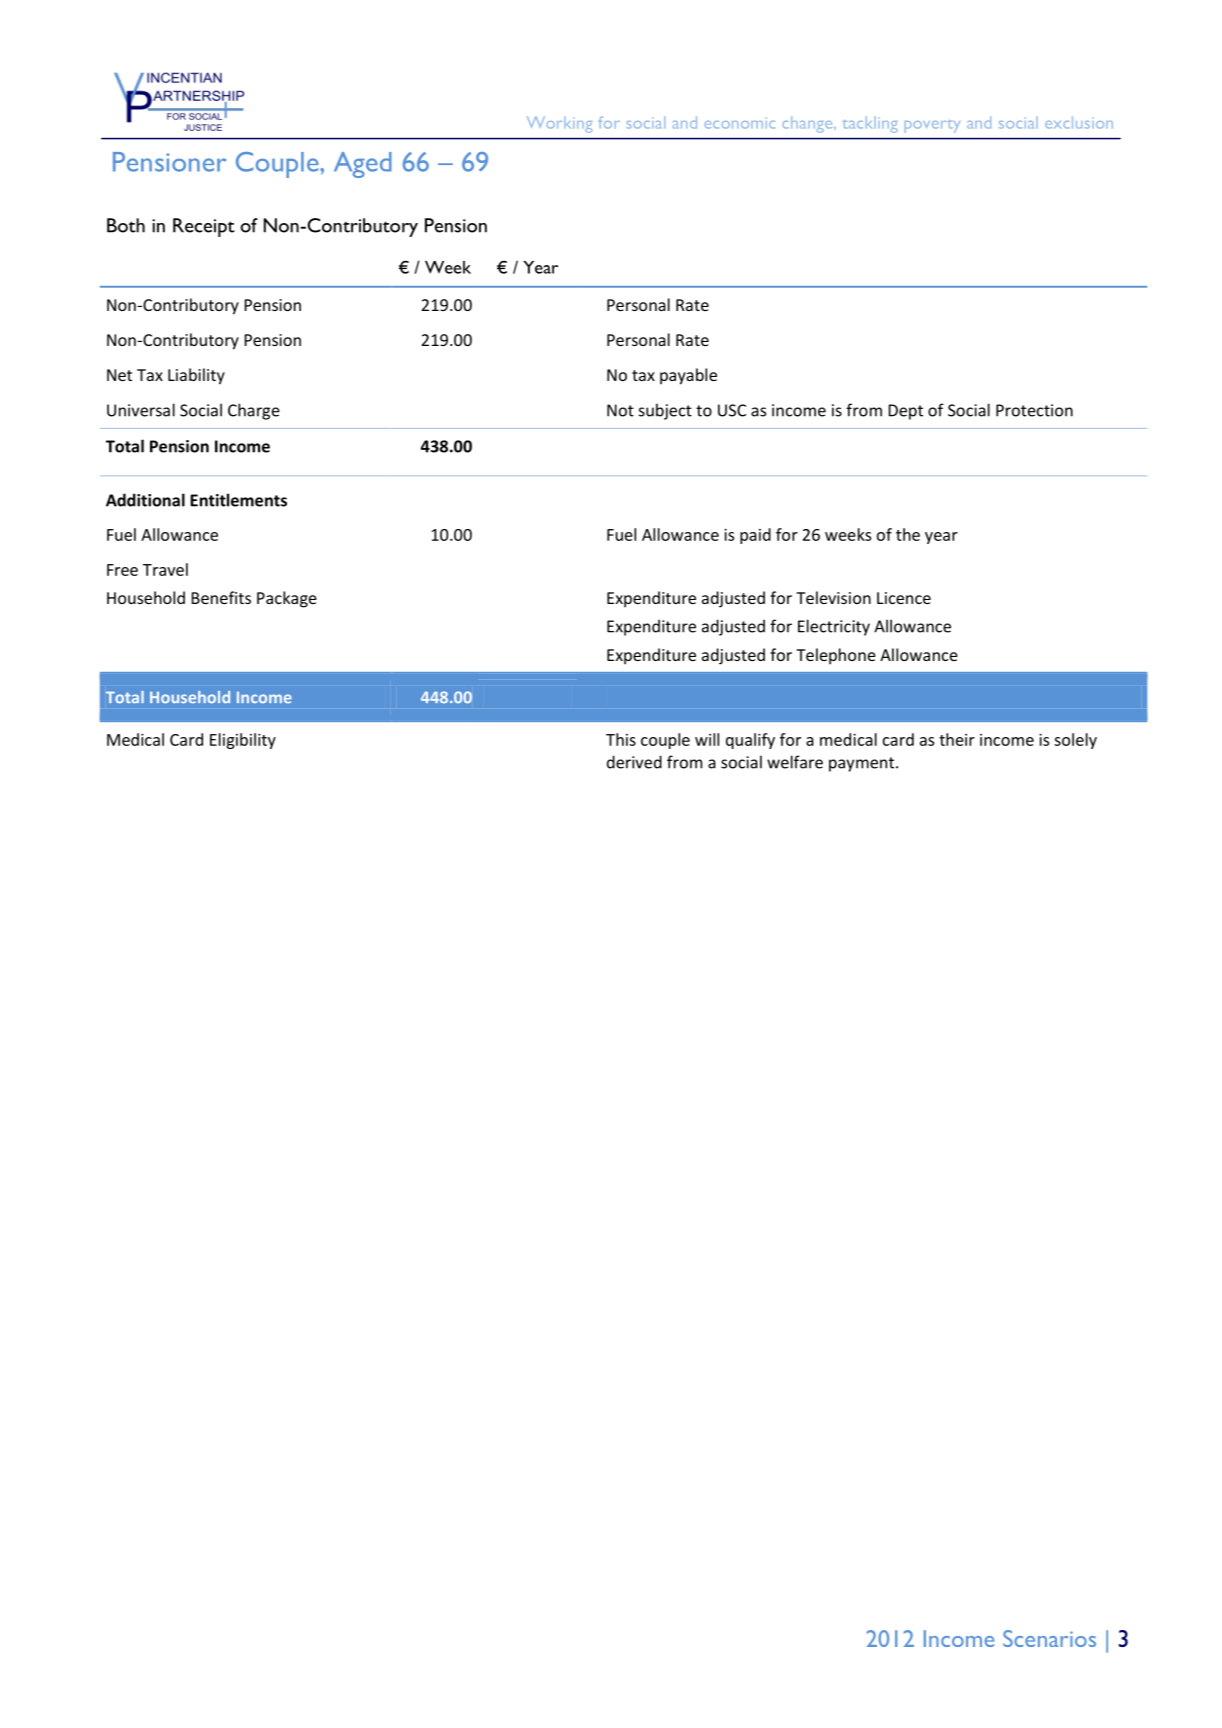 This page has height=1728, width=1222. What do you see at coordinates (620, 410) in the page?
I see `Not` at bounding box center [620, 410].
